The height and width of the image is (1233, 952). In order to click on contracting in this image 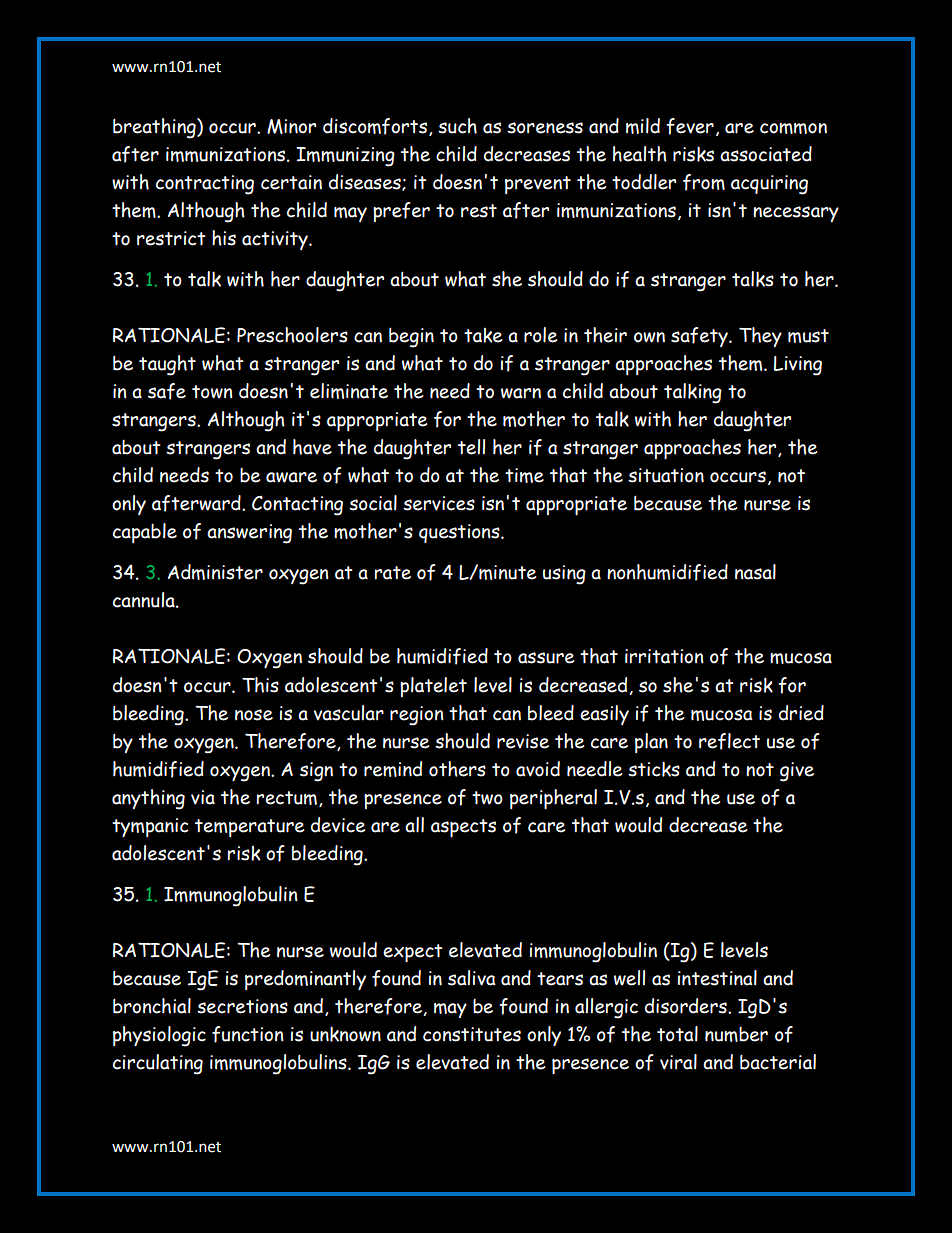, I will do `click(205, 185)`.
